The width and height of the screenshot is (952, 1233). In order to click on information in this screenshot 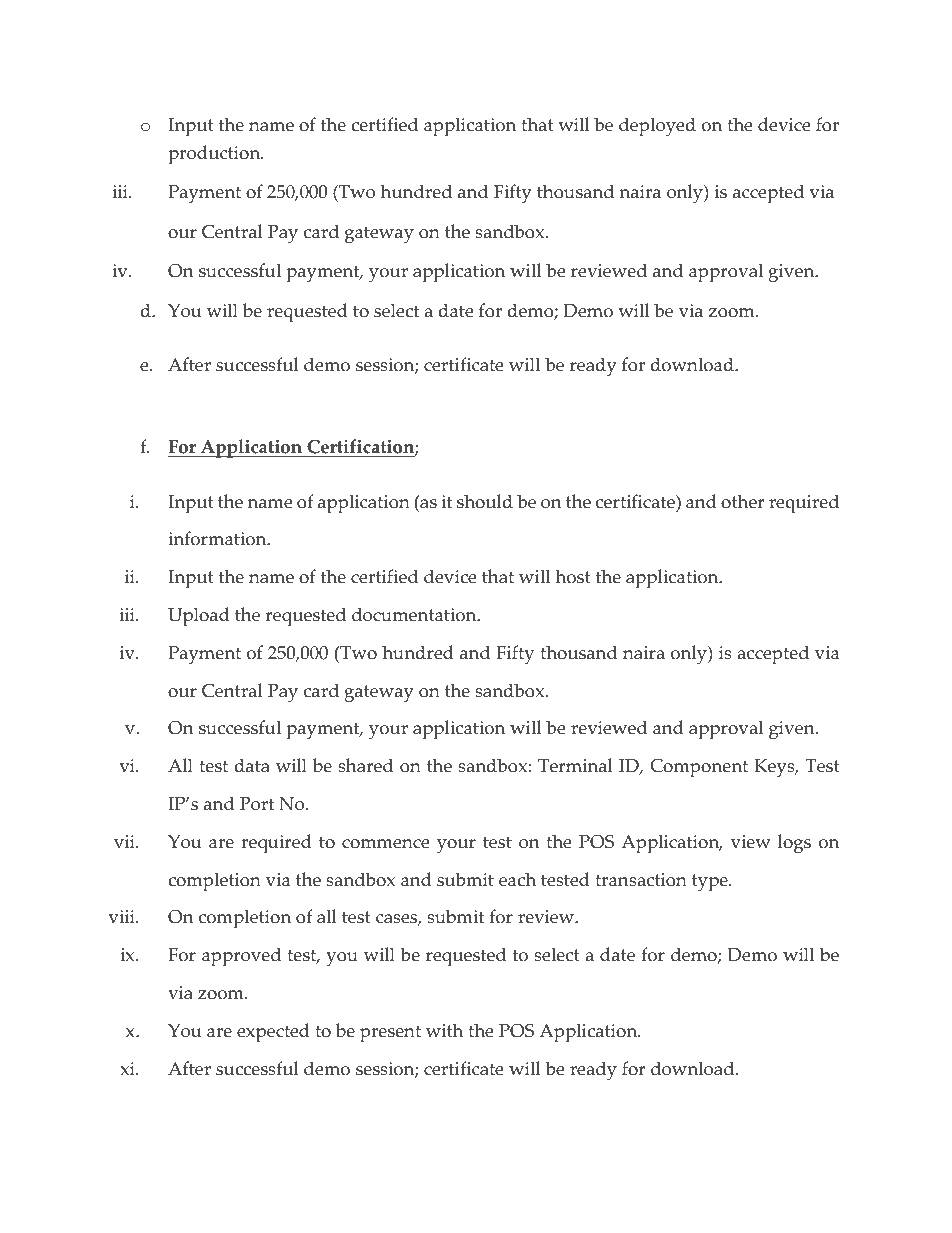, I will do `click(218, 538)`.
